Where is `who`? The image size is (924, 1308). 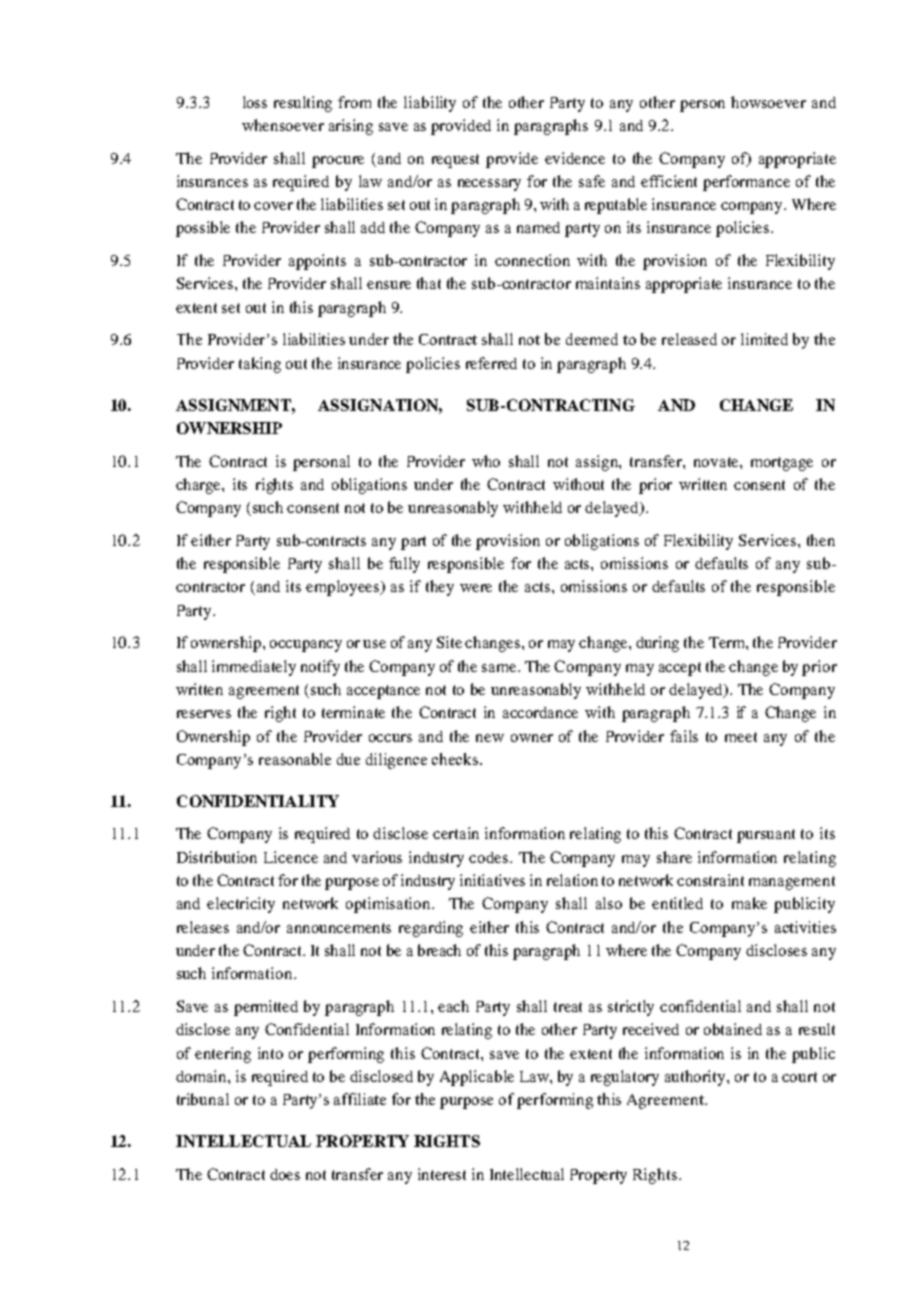 who is located at coordinates (486, 461).
